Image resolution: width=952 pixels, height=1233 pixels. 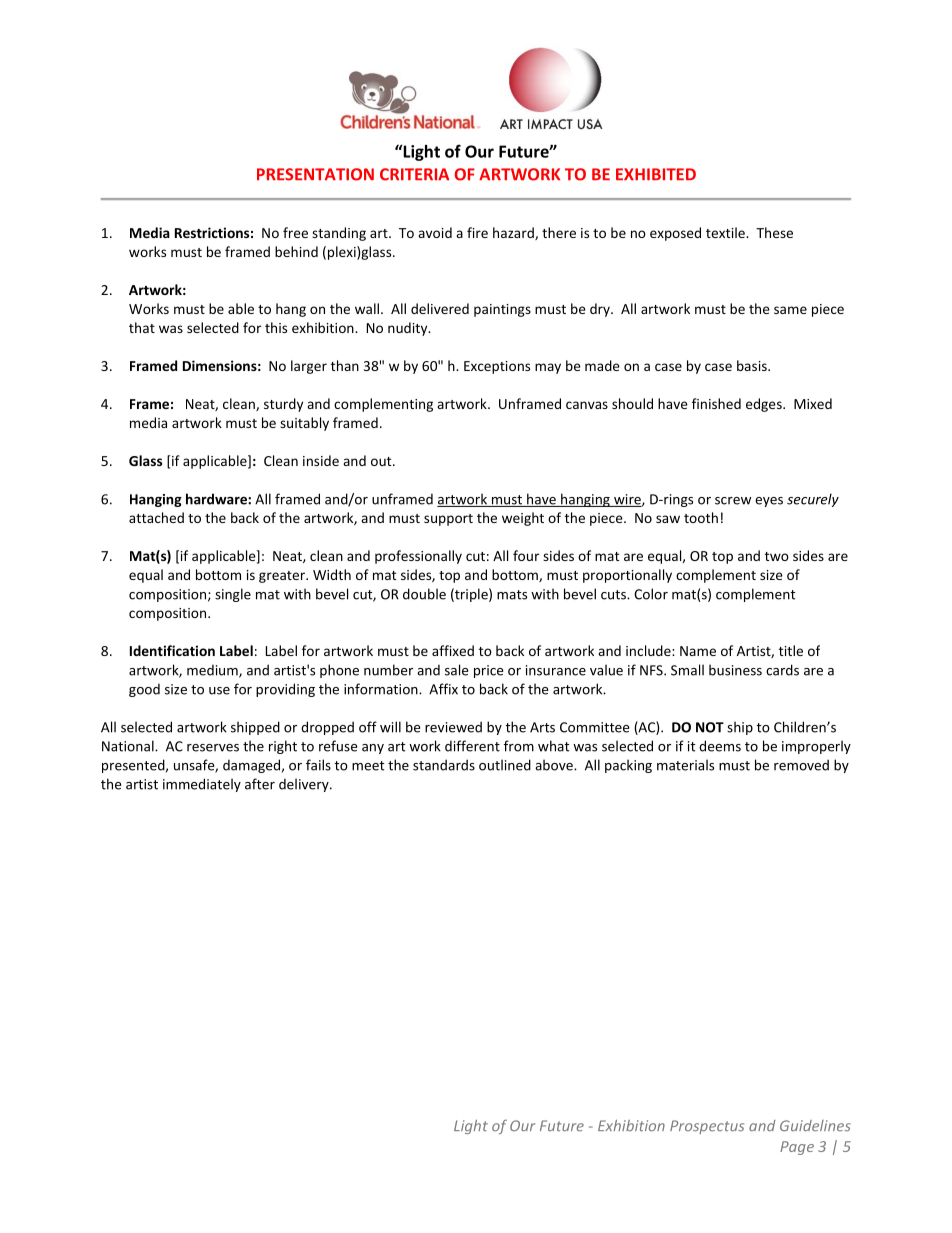 I want to click on materials, so click(x=685, y=765).
